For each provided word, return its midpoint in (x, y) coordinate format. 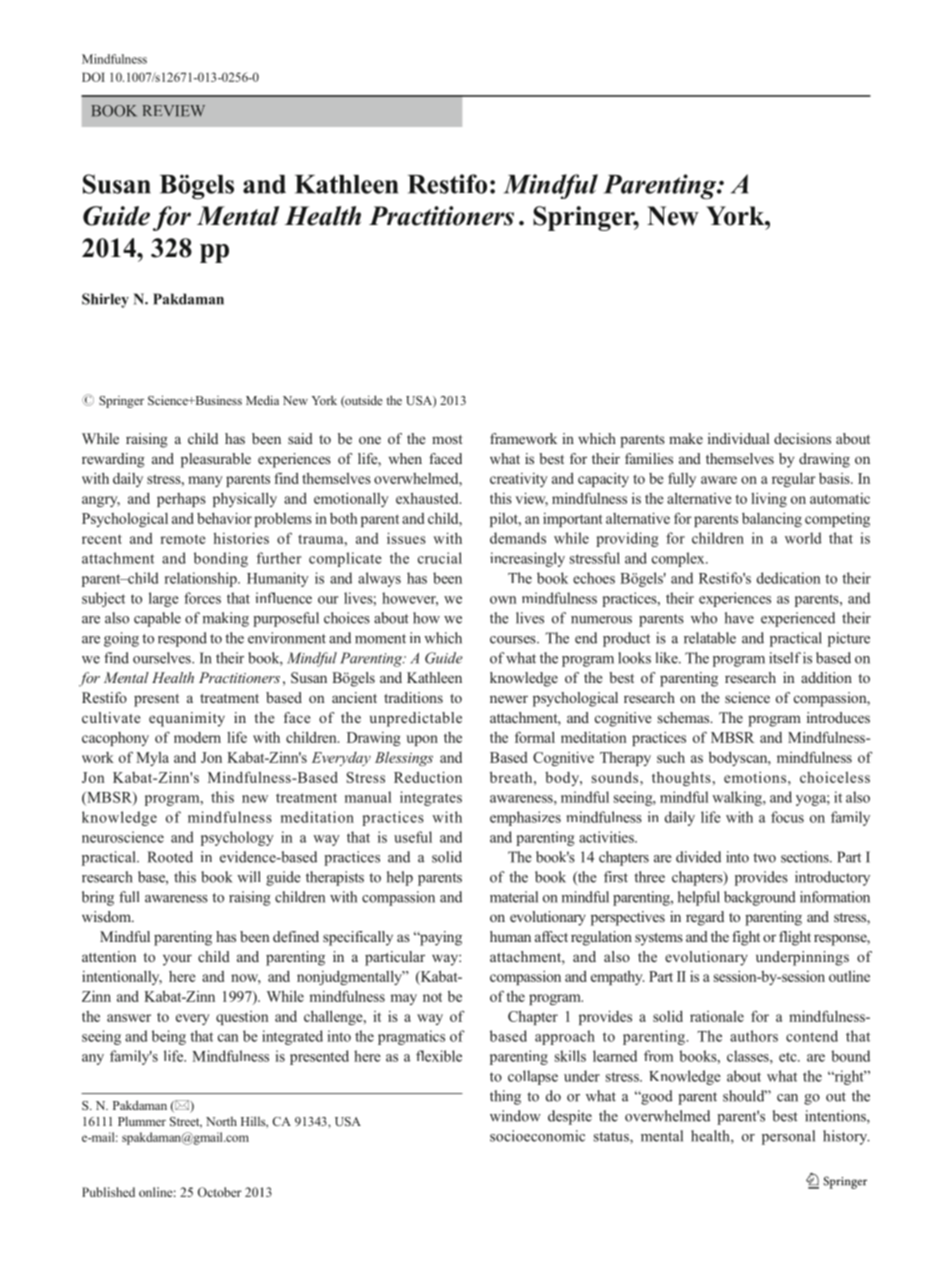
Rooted (170, 857)
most (447, 439)
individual (738, 438)
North (221, 1121)
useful (413, 837)
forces (202, 598)
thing (505, 1097)
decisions (802, 438)
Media (262, 400)
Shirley (105, 300)
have (739, 618)
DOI (93, 77)
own (503, 600)
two (764, 858)
